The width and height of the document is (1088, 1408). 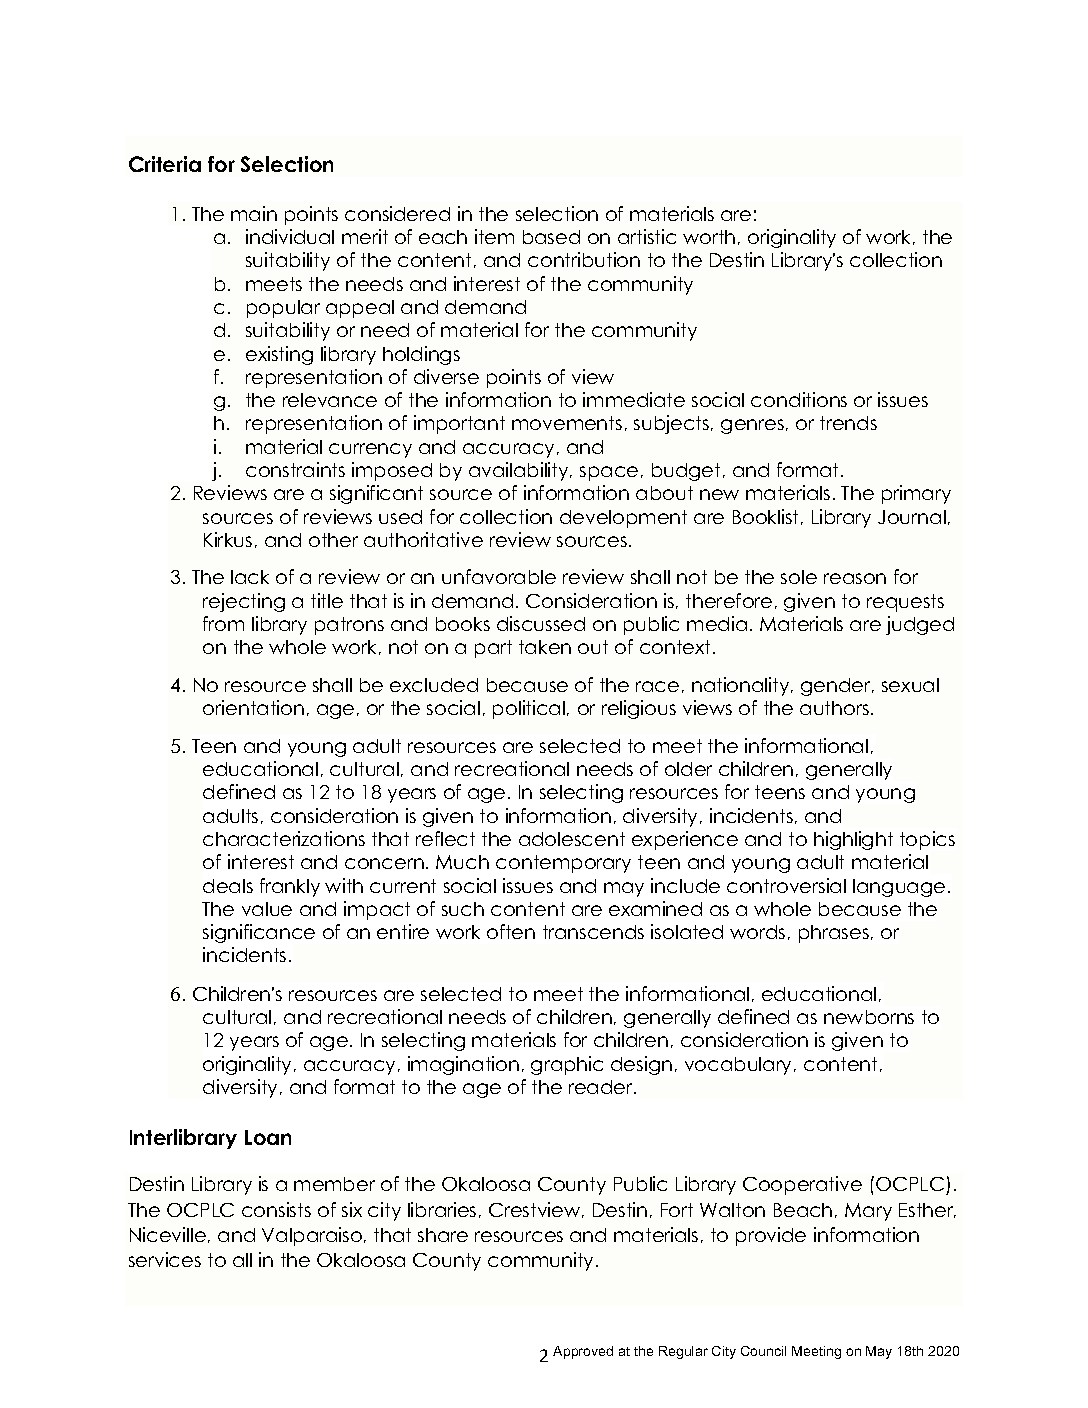 I want to click on newborns, so click(x=869, y=1017).
